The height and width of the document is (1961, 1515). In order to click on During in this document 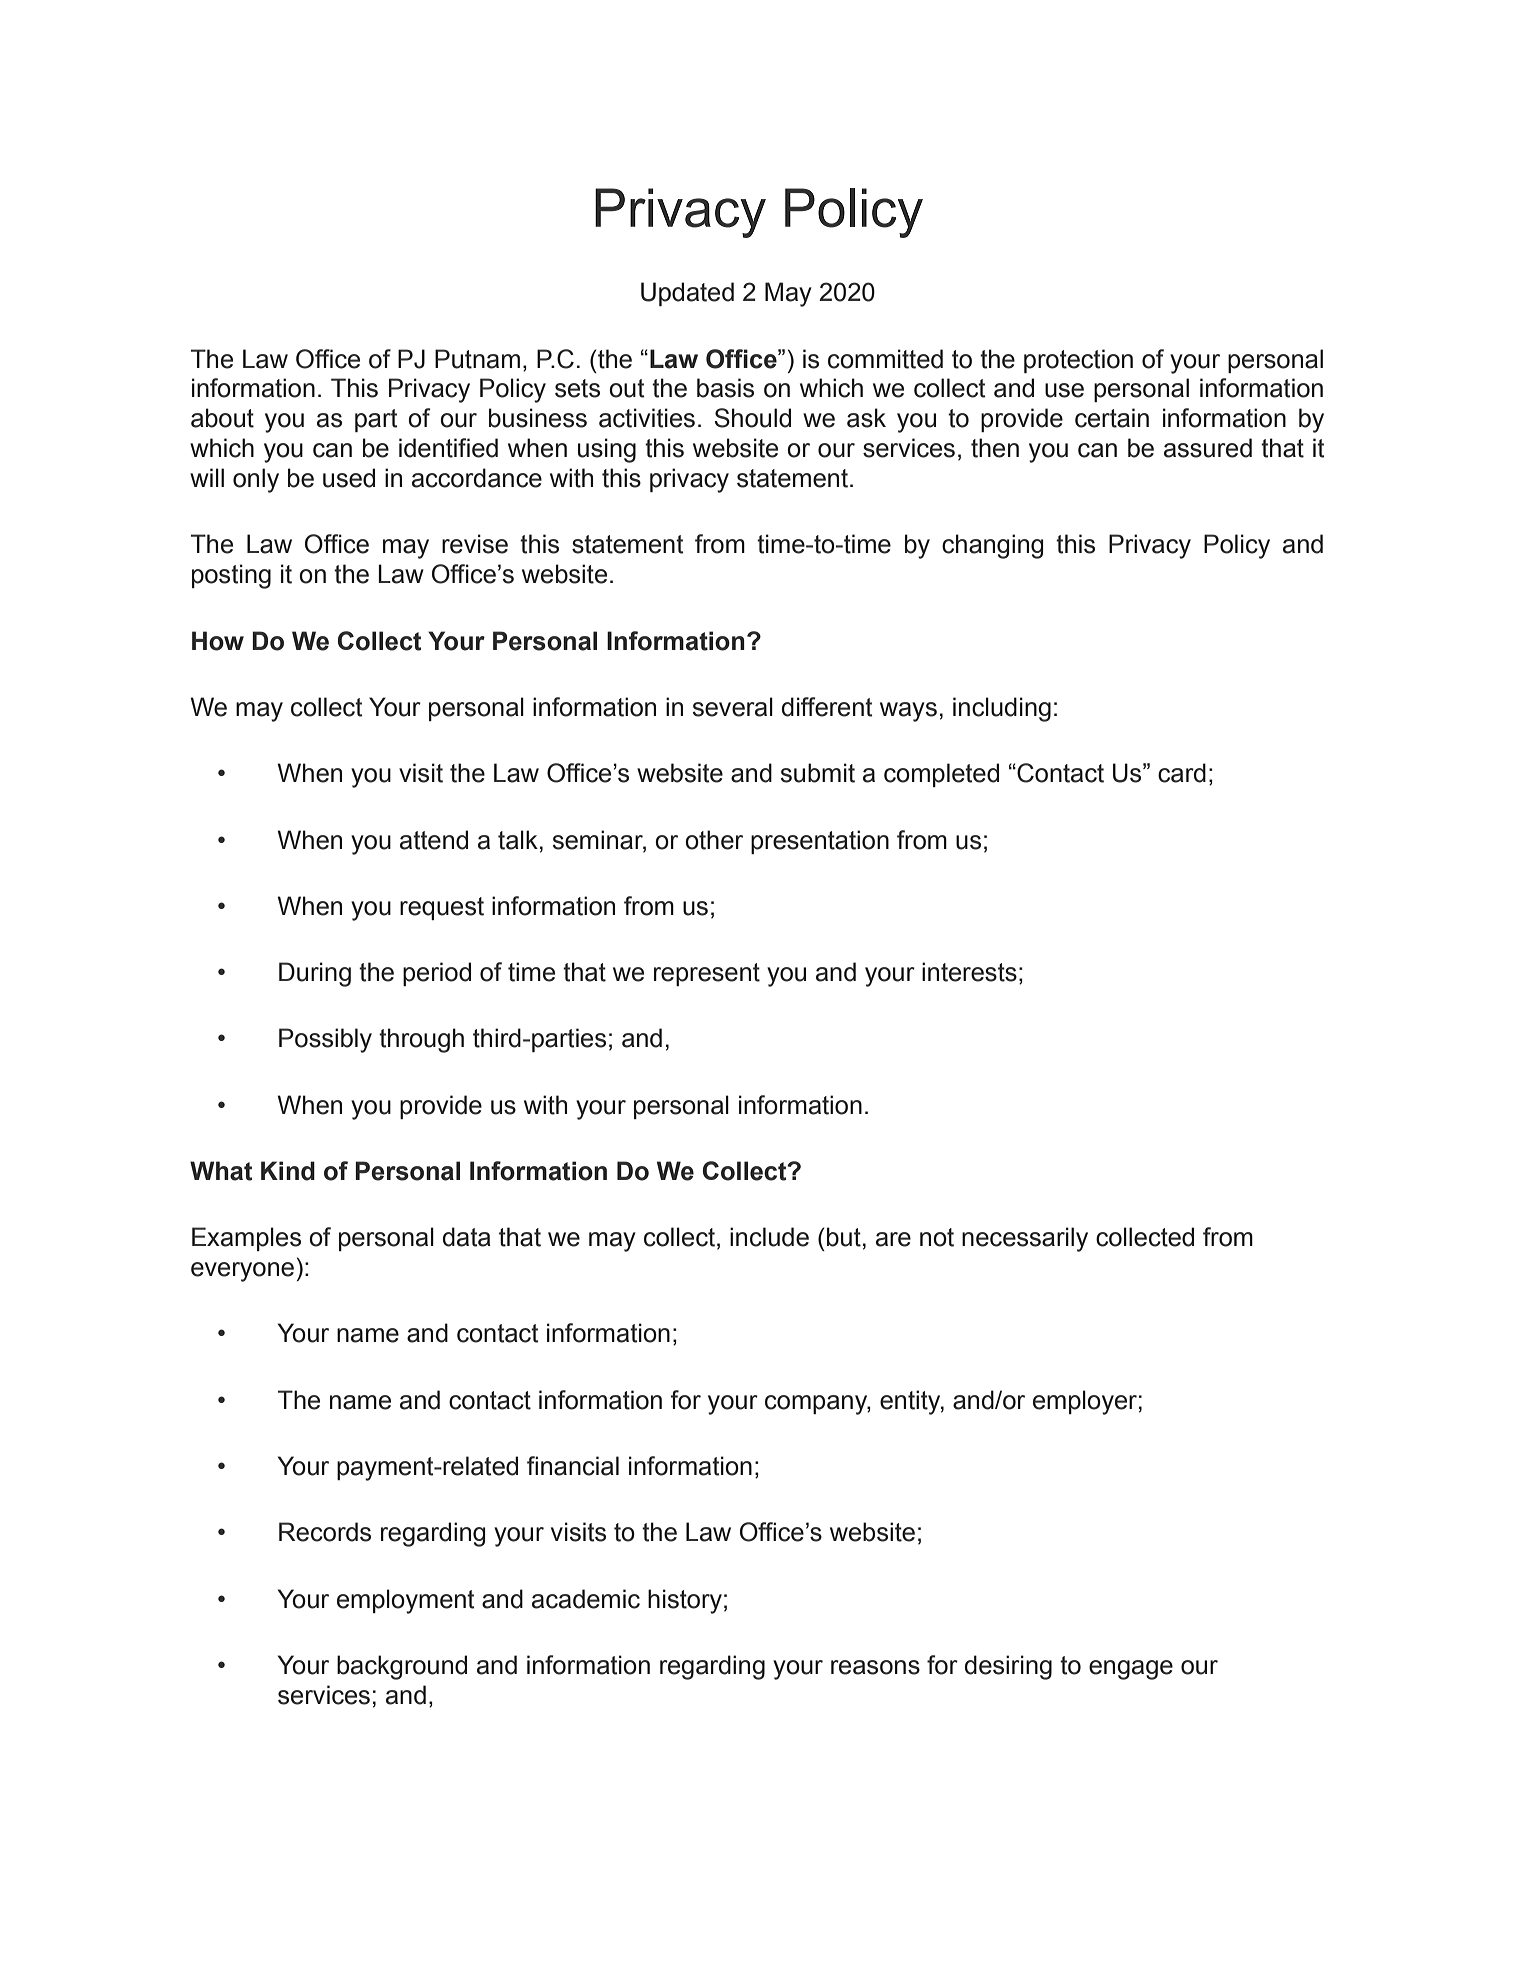, I will do `click(315, 974)`.
